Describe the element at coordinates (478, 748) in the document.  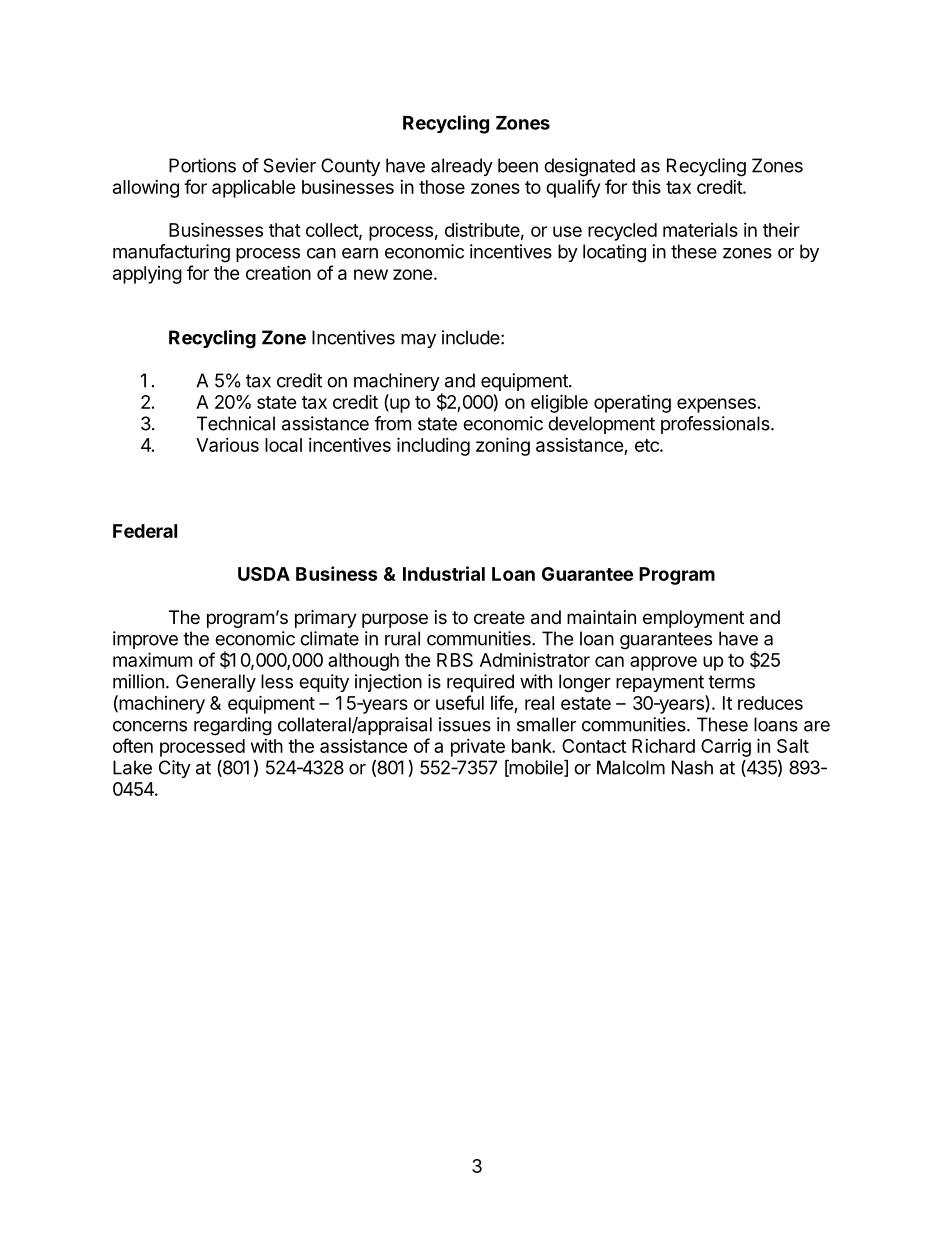
I see `private` at that location.
